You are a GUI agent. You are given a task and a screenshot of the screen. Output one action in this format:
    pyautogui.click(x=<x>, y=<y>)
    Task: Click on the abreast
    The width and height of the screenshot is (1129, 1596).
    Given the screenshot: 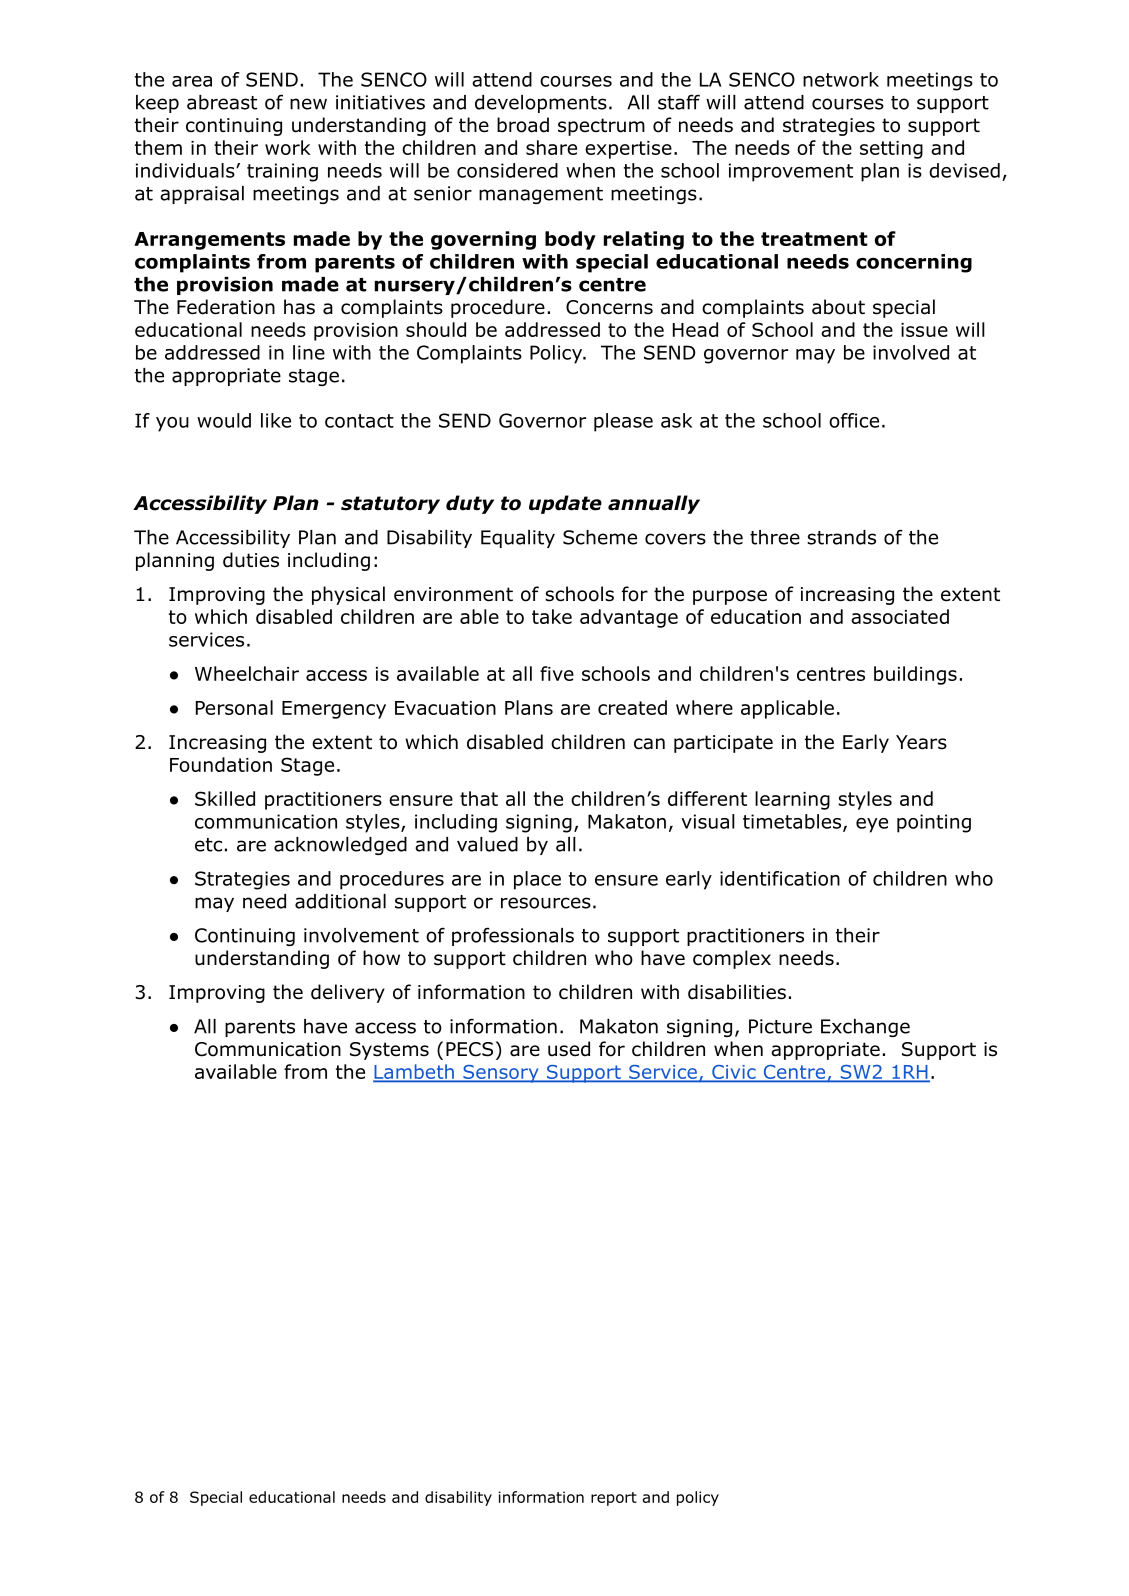 What is the action you would take?
    pyautogui.click(x=222, y=102)
